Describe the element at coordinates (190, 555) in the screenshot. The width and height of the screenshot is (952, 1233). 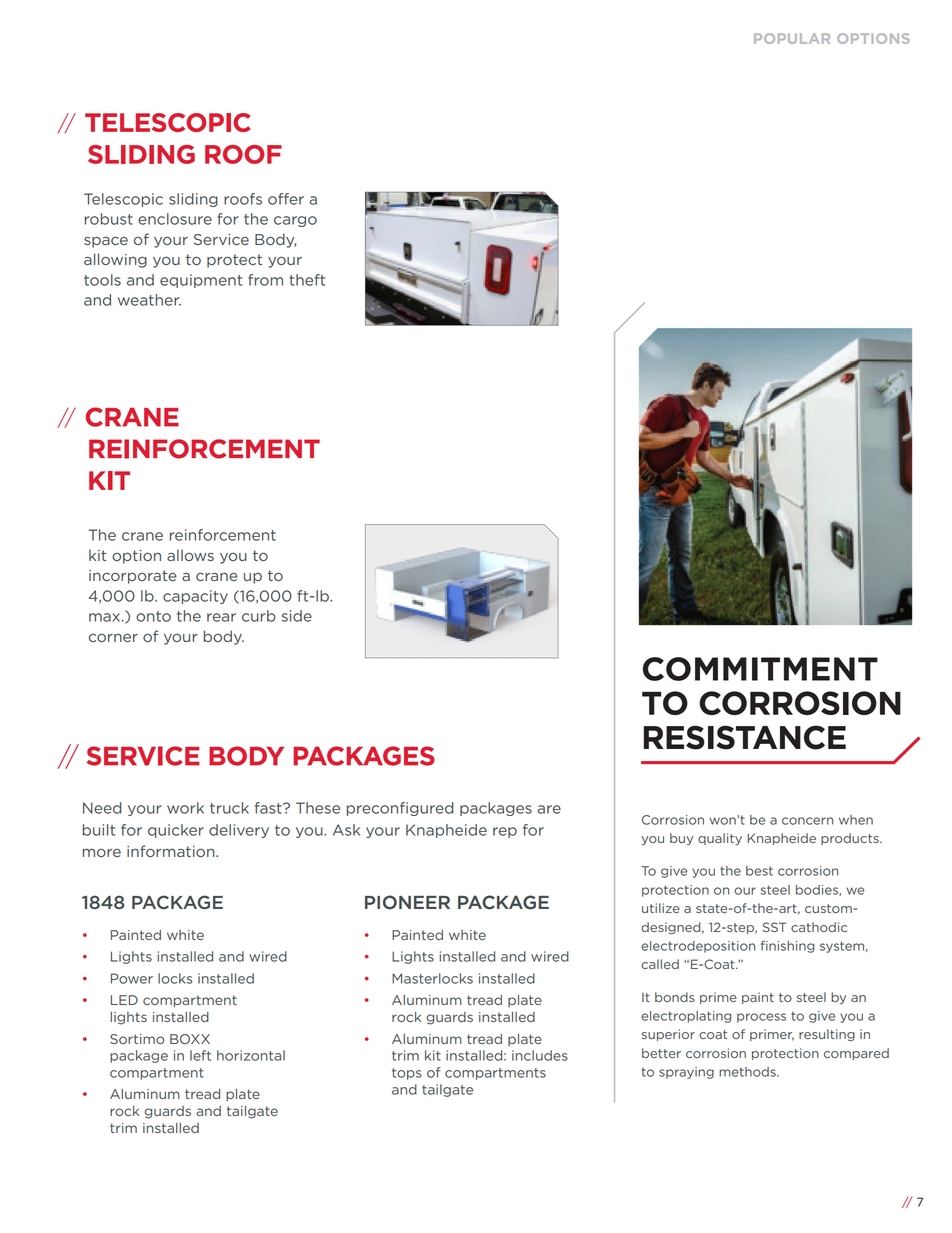
I see `allows` at that location.
